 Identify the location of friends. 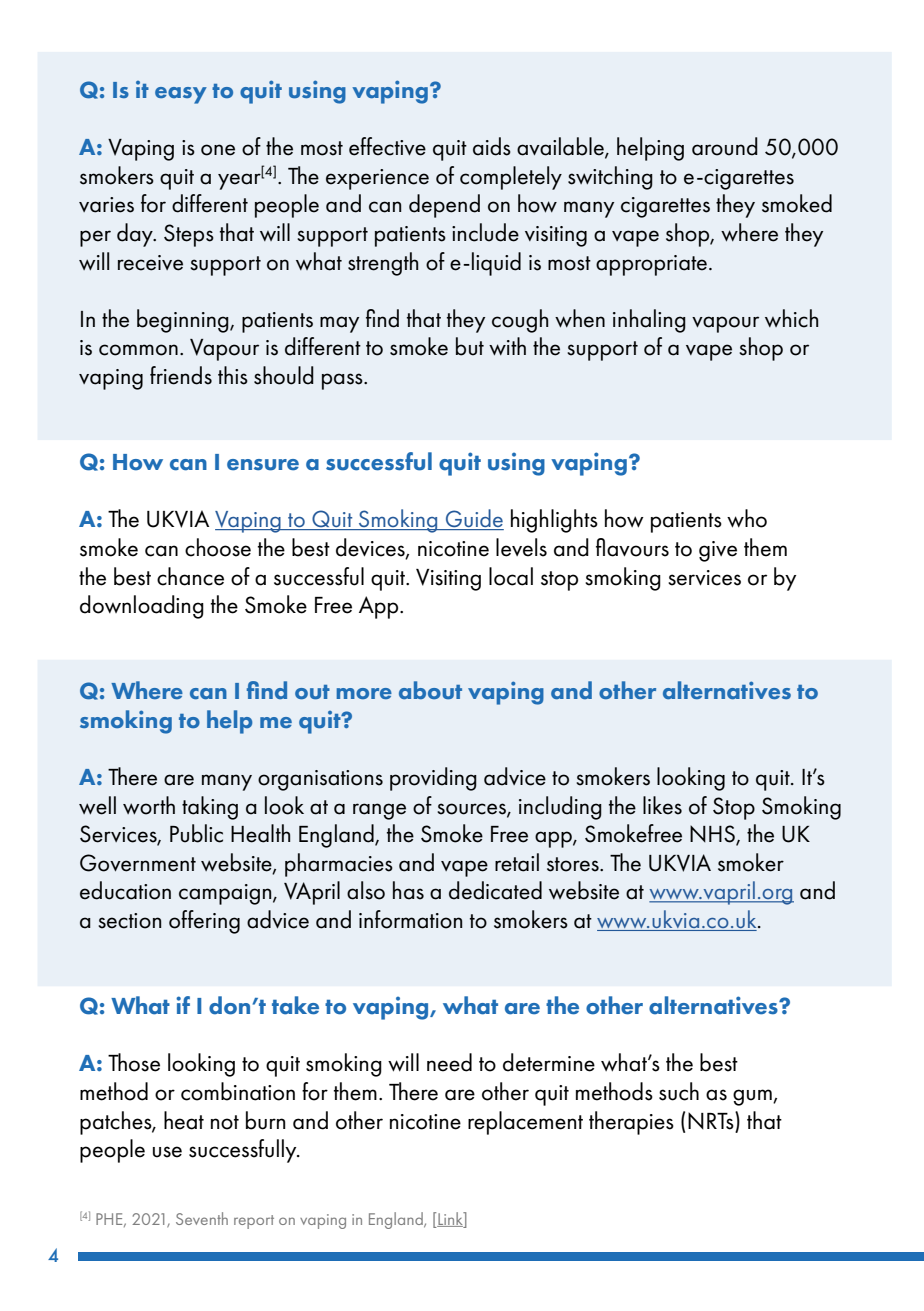
(181, 375).
